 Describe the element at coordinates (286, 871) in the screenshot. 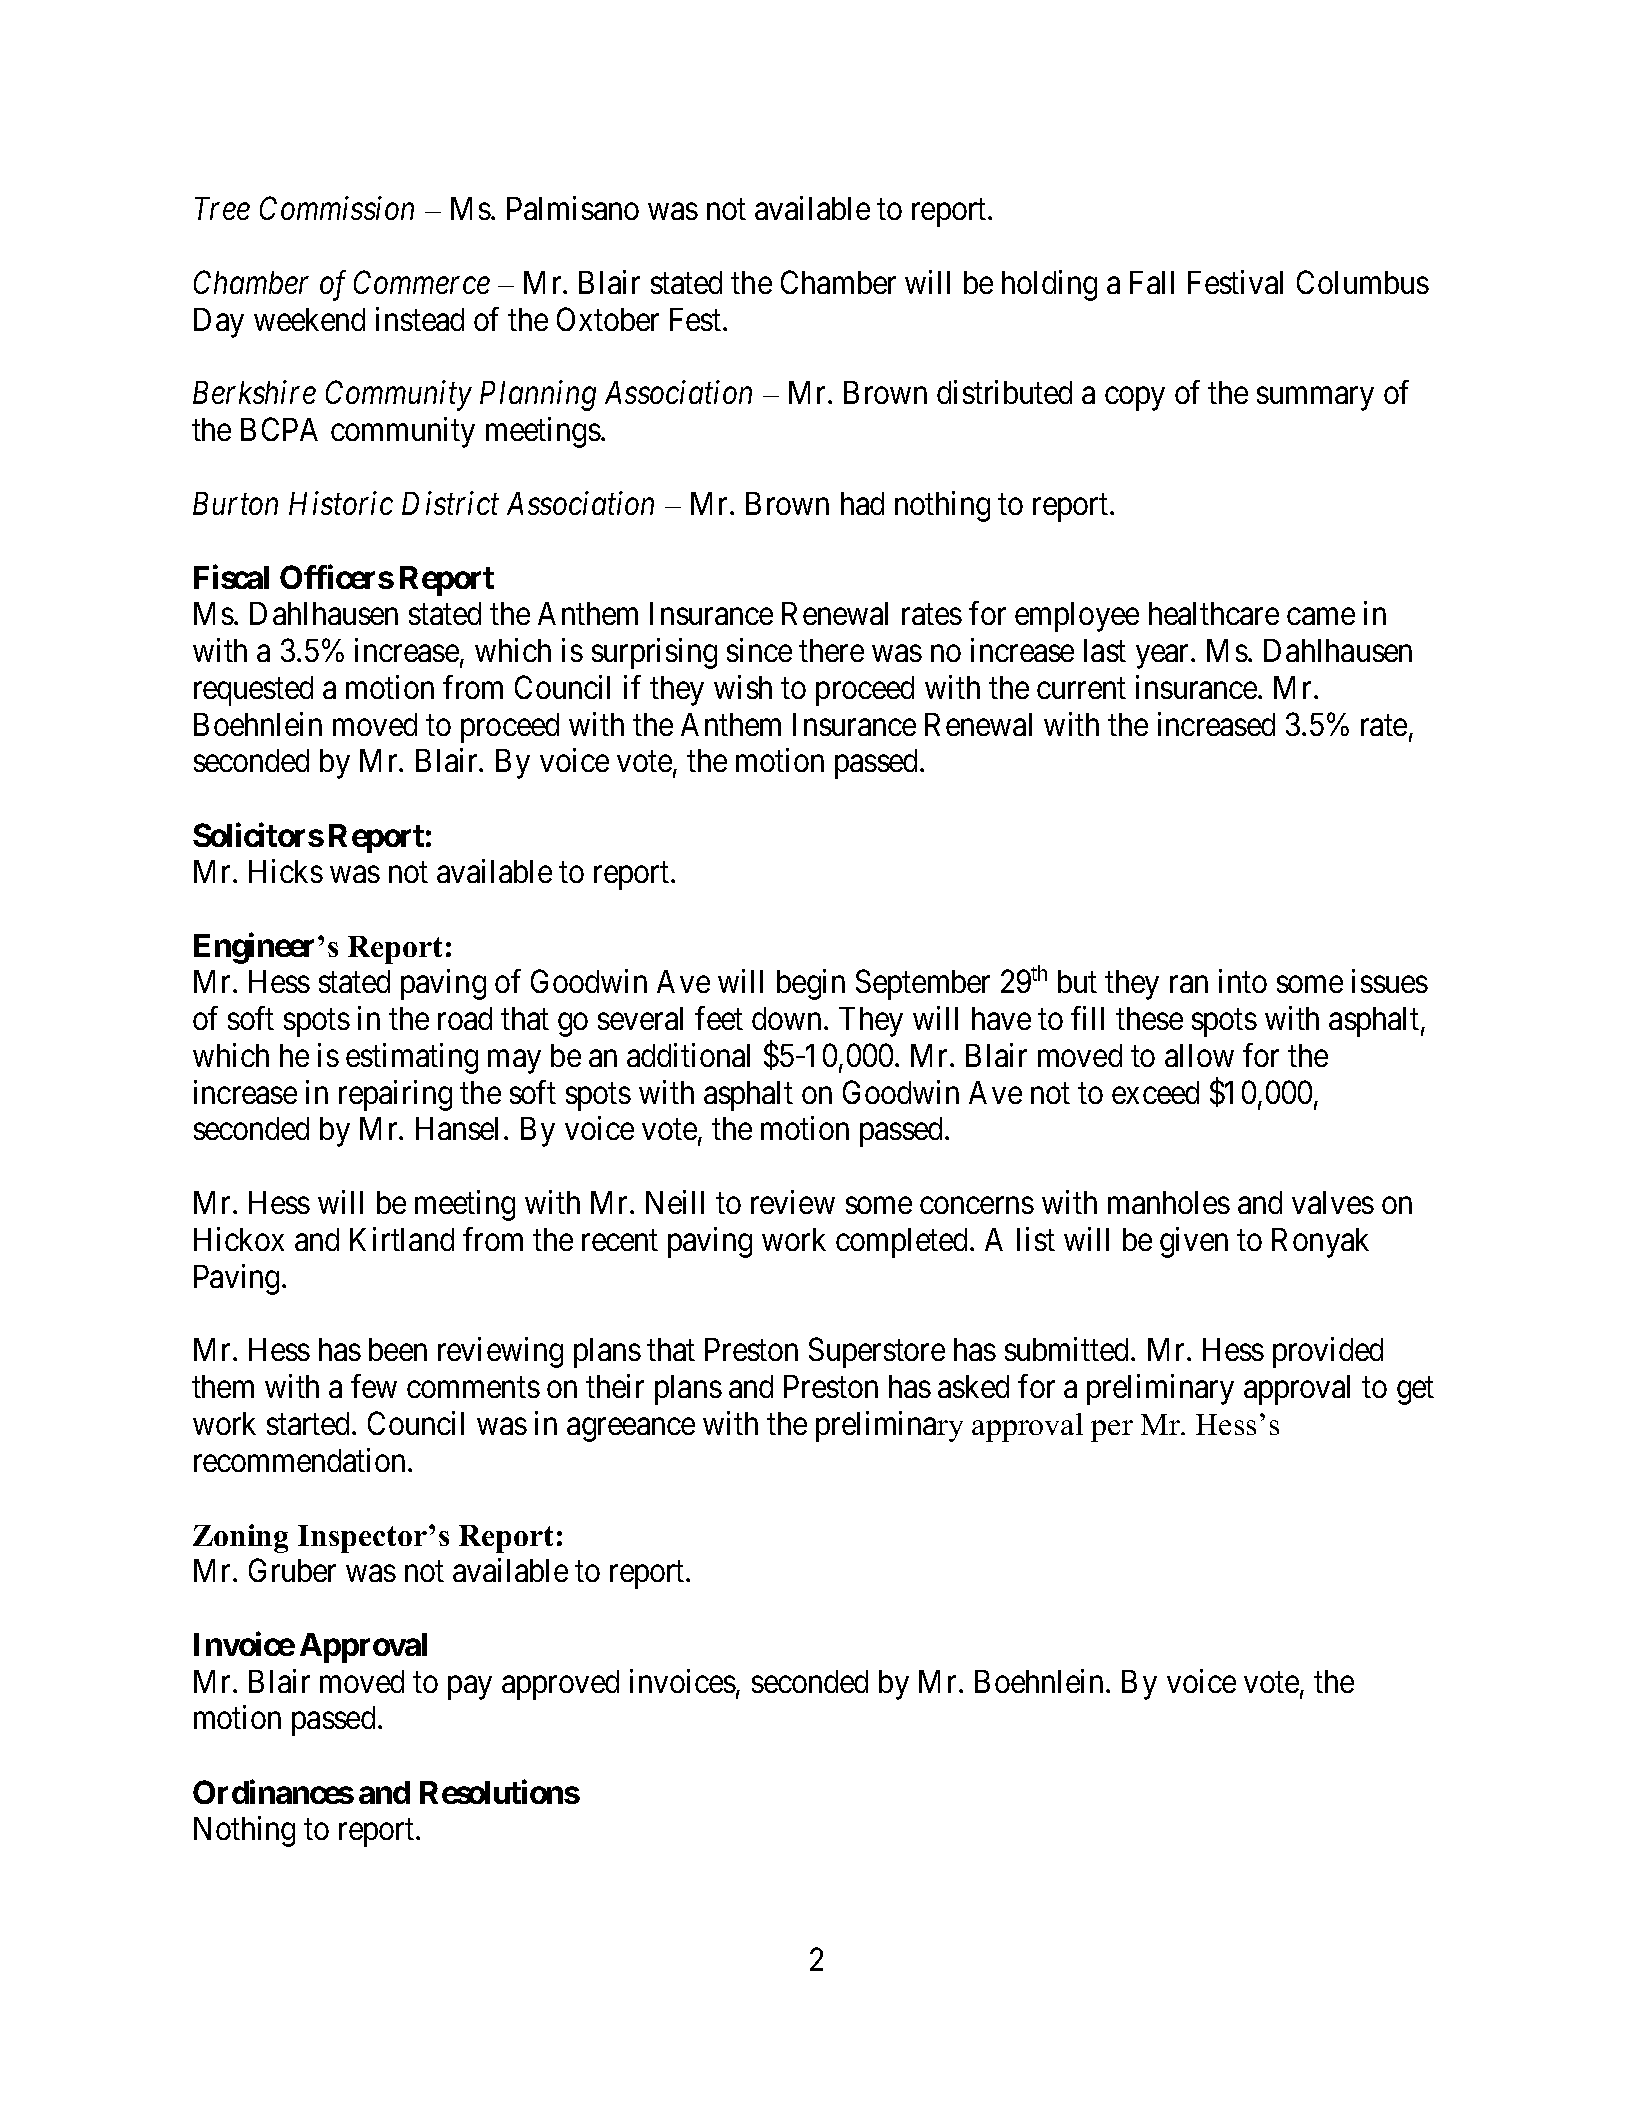

I see `Hicks` at that location.
